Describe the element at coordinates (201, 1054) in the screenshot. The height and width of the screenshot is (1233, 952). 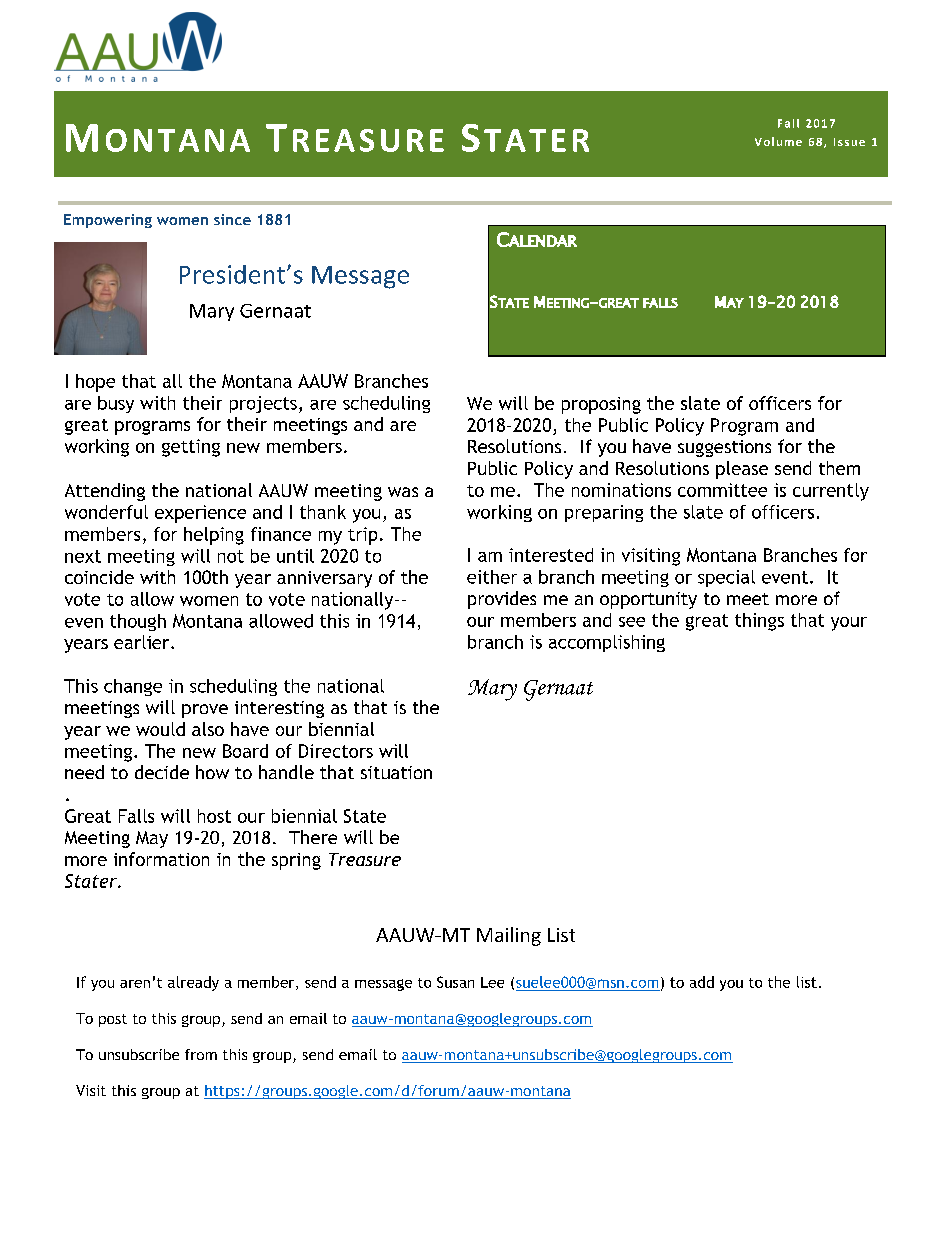
I see `from` at that location.
